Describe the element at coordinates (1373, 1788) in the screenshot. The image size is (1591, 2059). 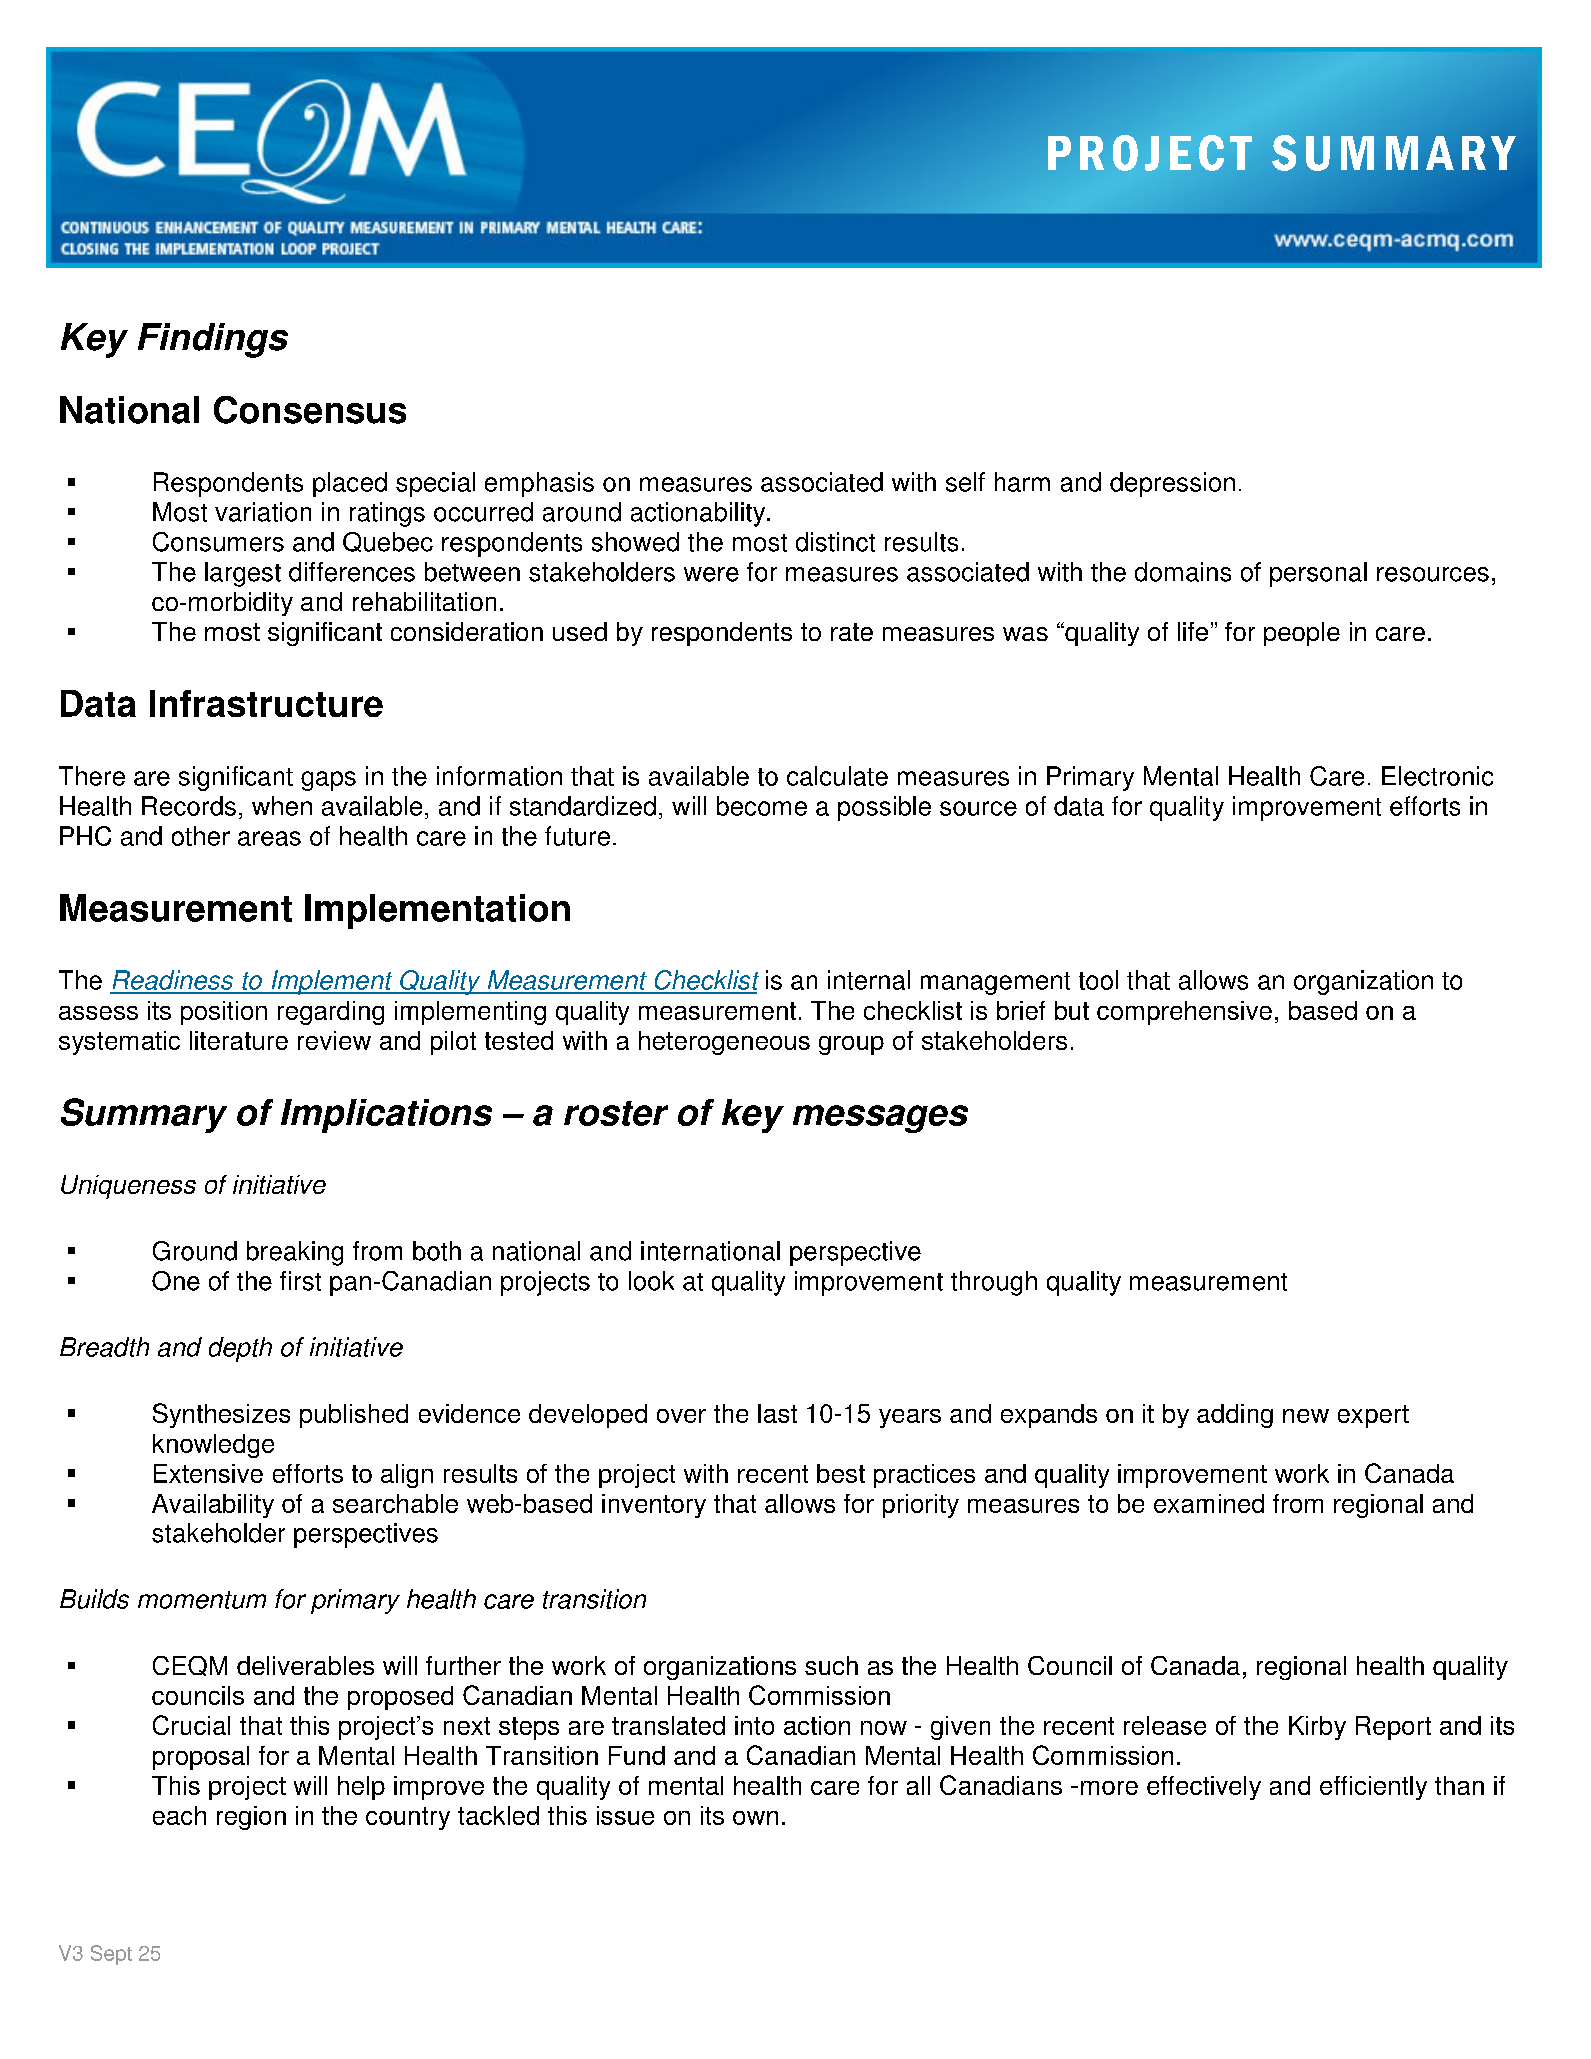
I see `efficiently` at that location.
